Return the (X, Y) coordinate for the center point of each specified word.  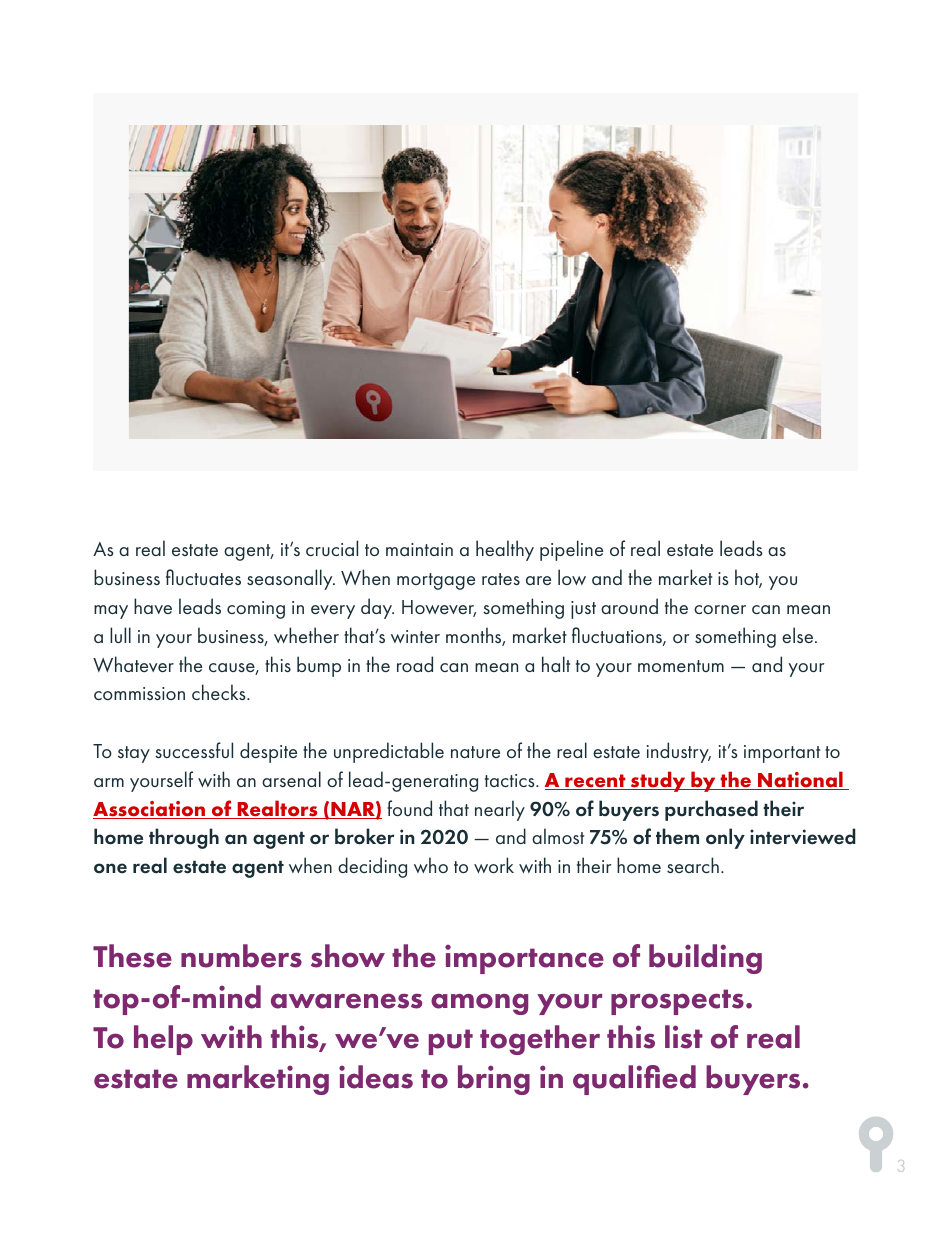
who (431, 865)
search (693, 865)
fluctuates (203, 577)
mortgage (436, 581)
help (163, 1040)
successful (194, 750)
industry (679, 752)
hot (748, 578)
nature (475, 752)
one (110, 868)
